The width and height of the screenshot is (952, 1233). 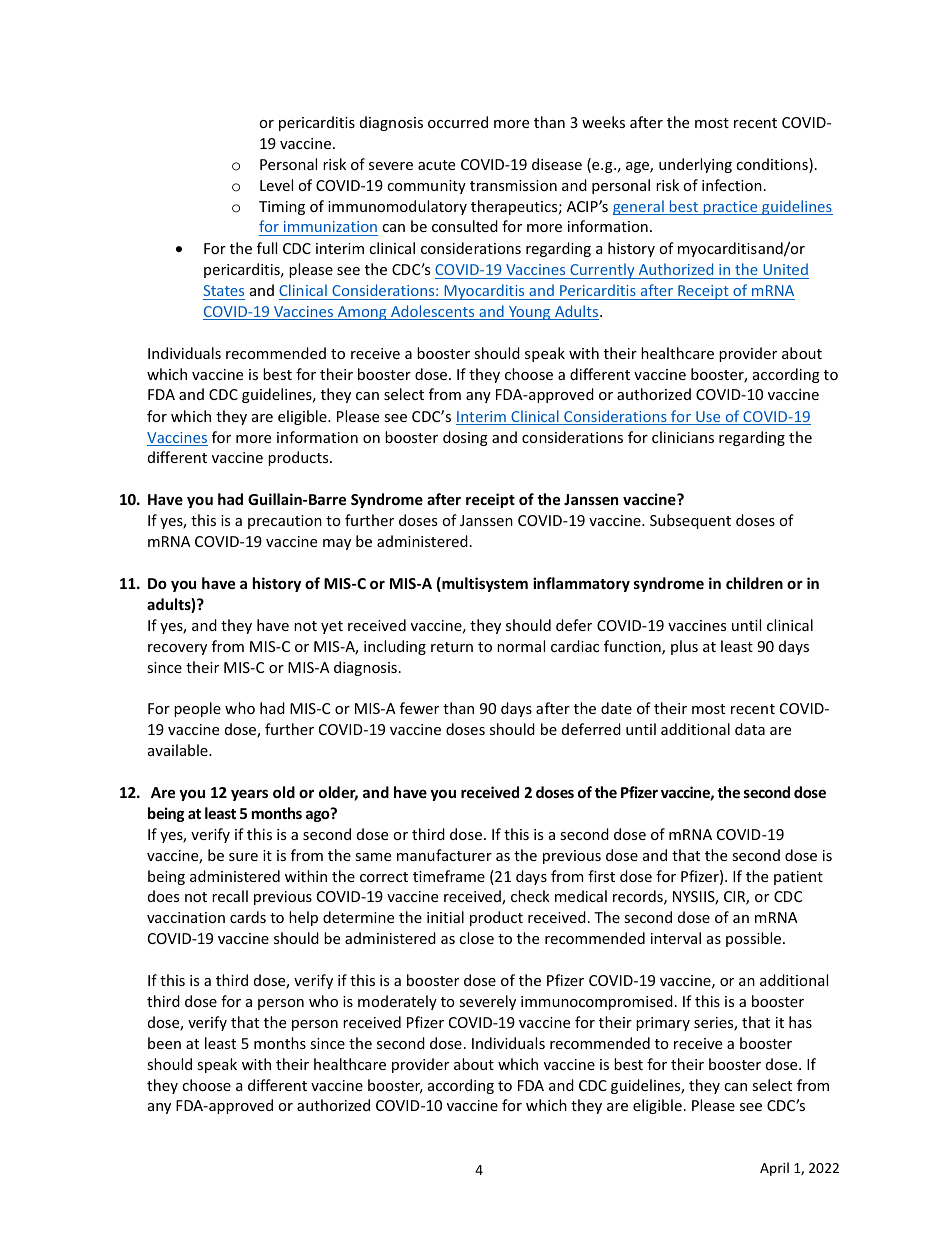 What do you see at coordinates (465, 438) in the screenshot?
I see `dosing` at bounding box center [465, 438].
